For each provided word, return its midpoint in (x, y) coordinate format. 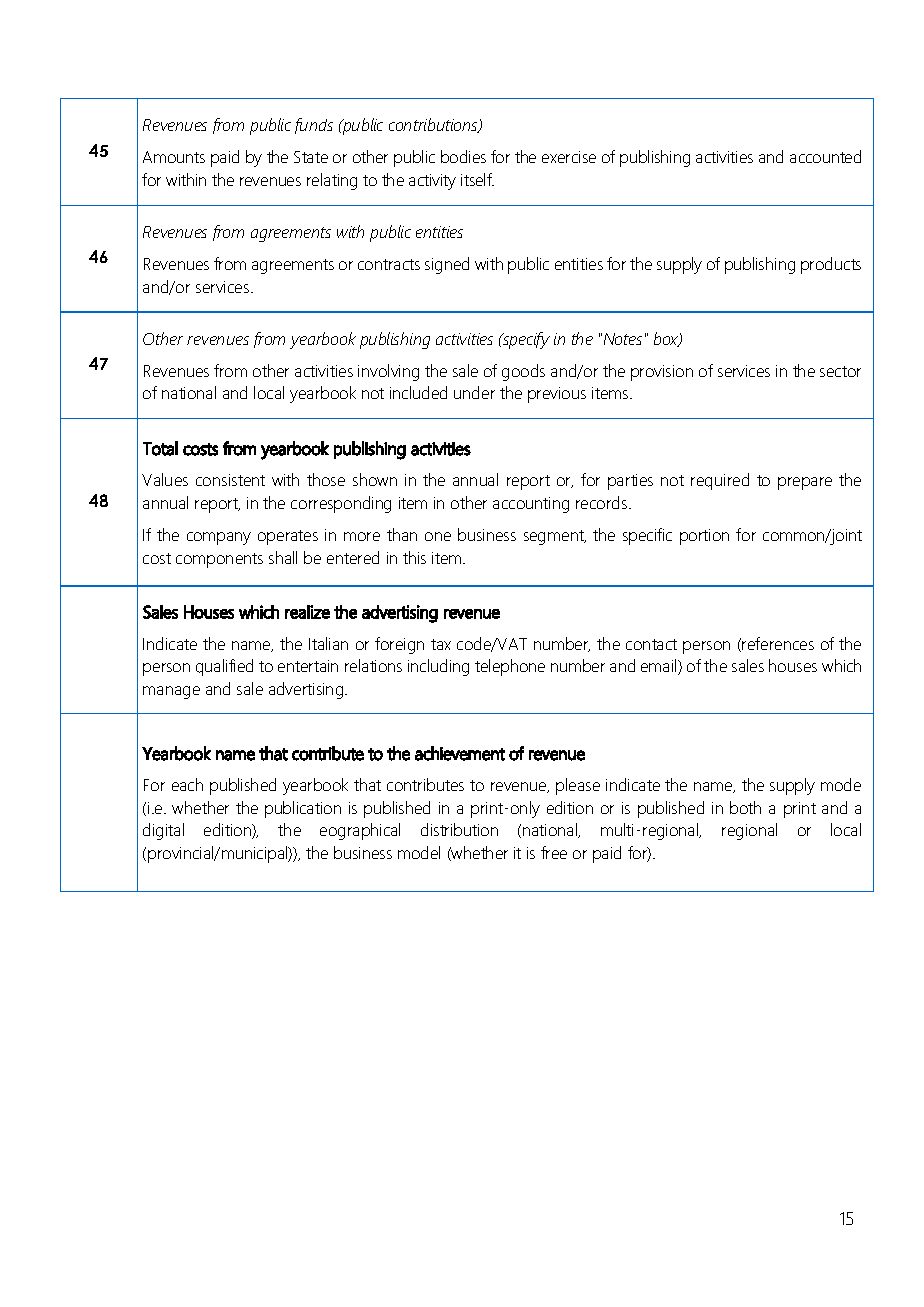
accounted (825, 156)
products (831, 265)
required (720, 481)
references (778, 643)
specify (525, 340)
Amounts (174, 157)
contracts (389, 264)
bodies (463, 156)
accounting (531, 505)
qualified (224, 667)
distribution (459, 829)
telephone (510, 667)
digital (163, 831)
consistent (230, 480)
